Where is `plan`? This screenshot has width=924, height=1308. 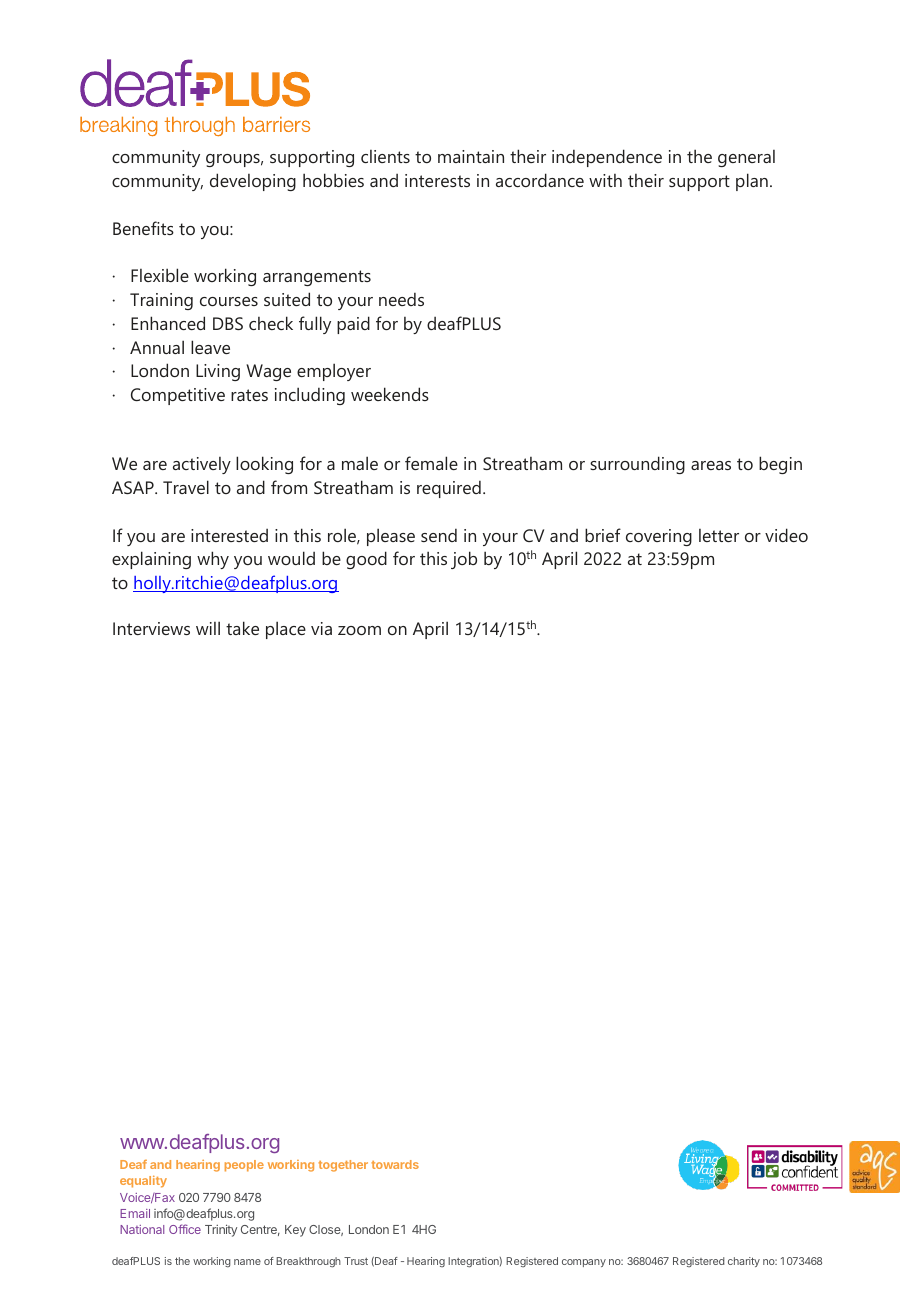 plan is located at coordinates (752, 182).
